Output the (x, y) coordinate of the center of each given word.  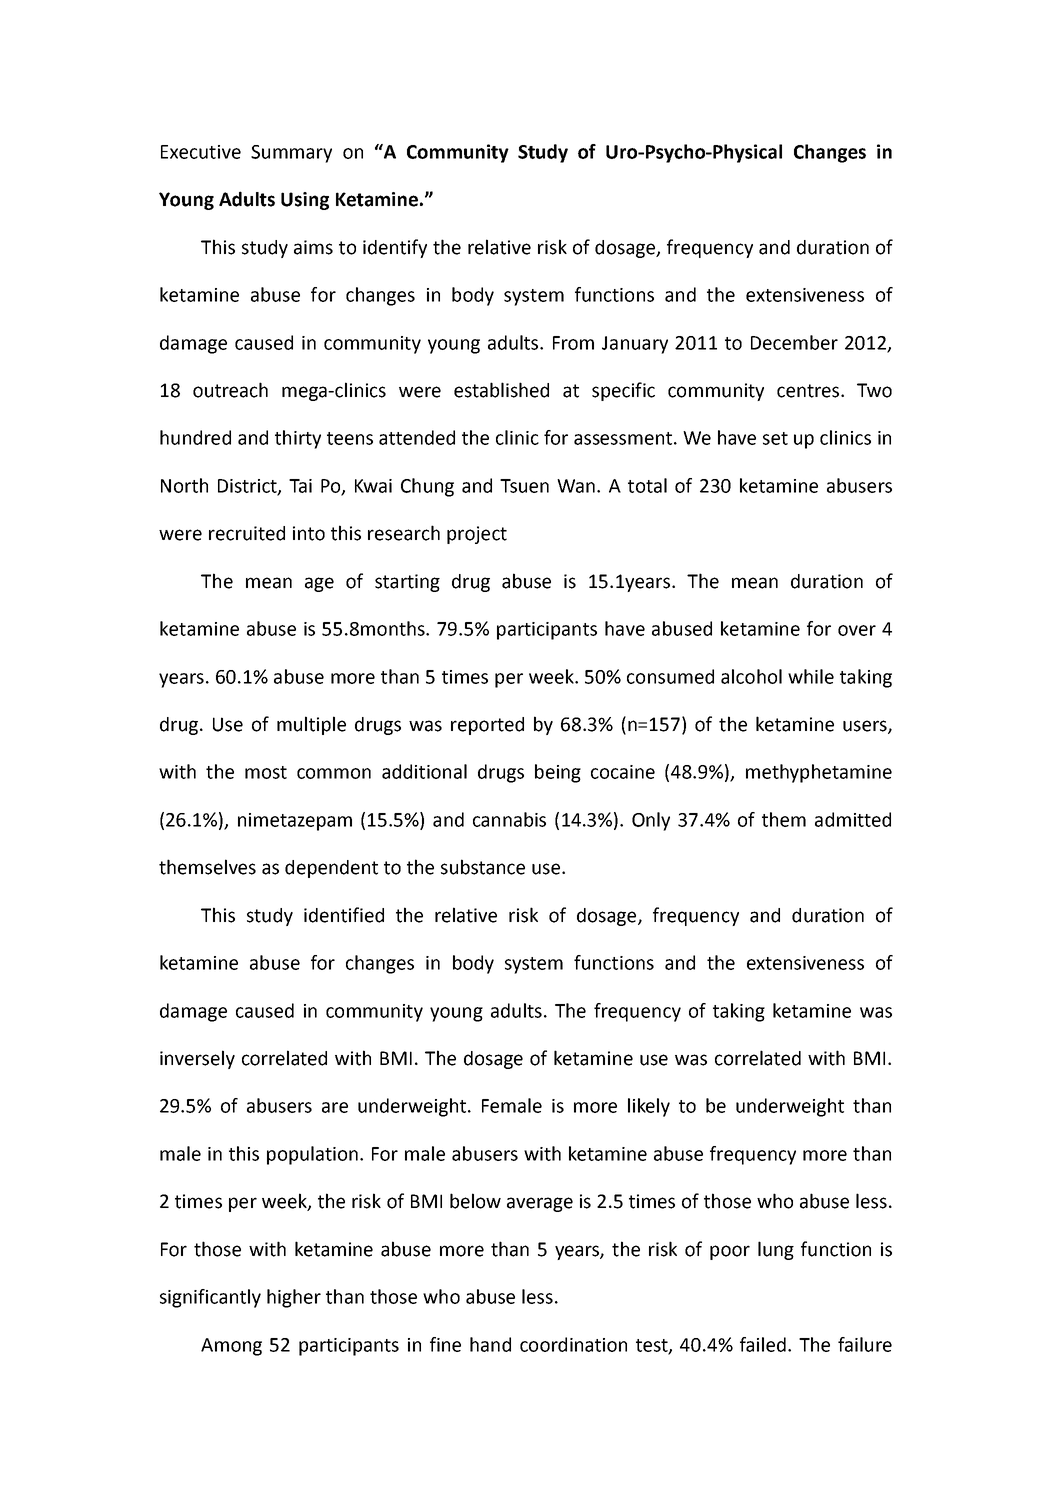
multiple (311, 725)
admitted (853, 819)
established (501, 390)
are (335, 1107)
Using (305, 201)
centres (809, 391)
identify (395, 248)
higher (294, 1298)
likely (649, 1107)
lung (776, 1250)
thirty (298, 439)
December (794, 342)
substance (483, 867)
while (811, 676)
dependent (331, 869)
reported (487, 726)
